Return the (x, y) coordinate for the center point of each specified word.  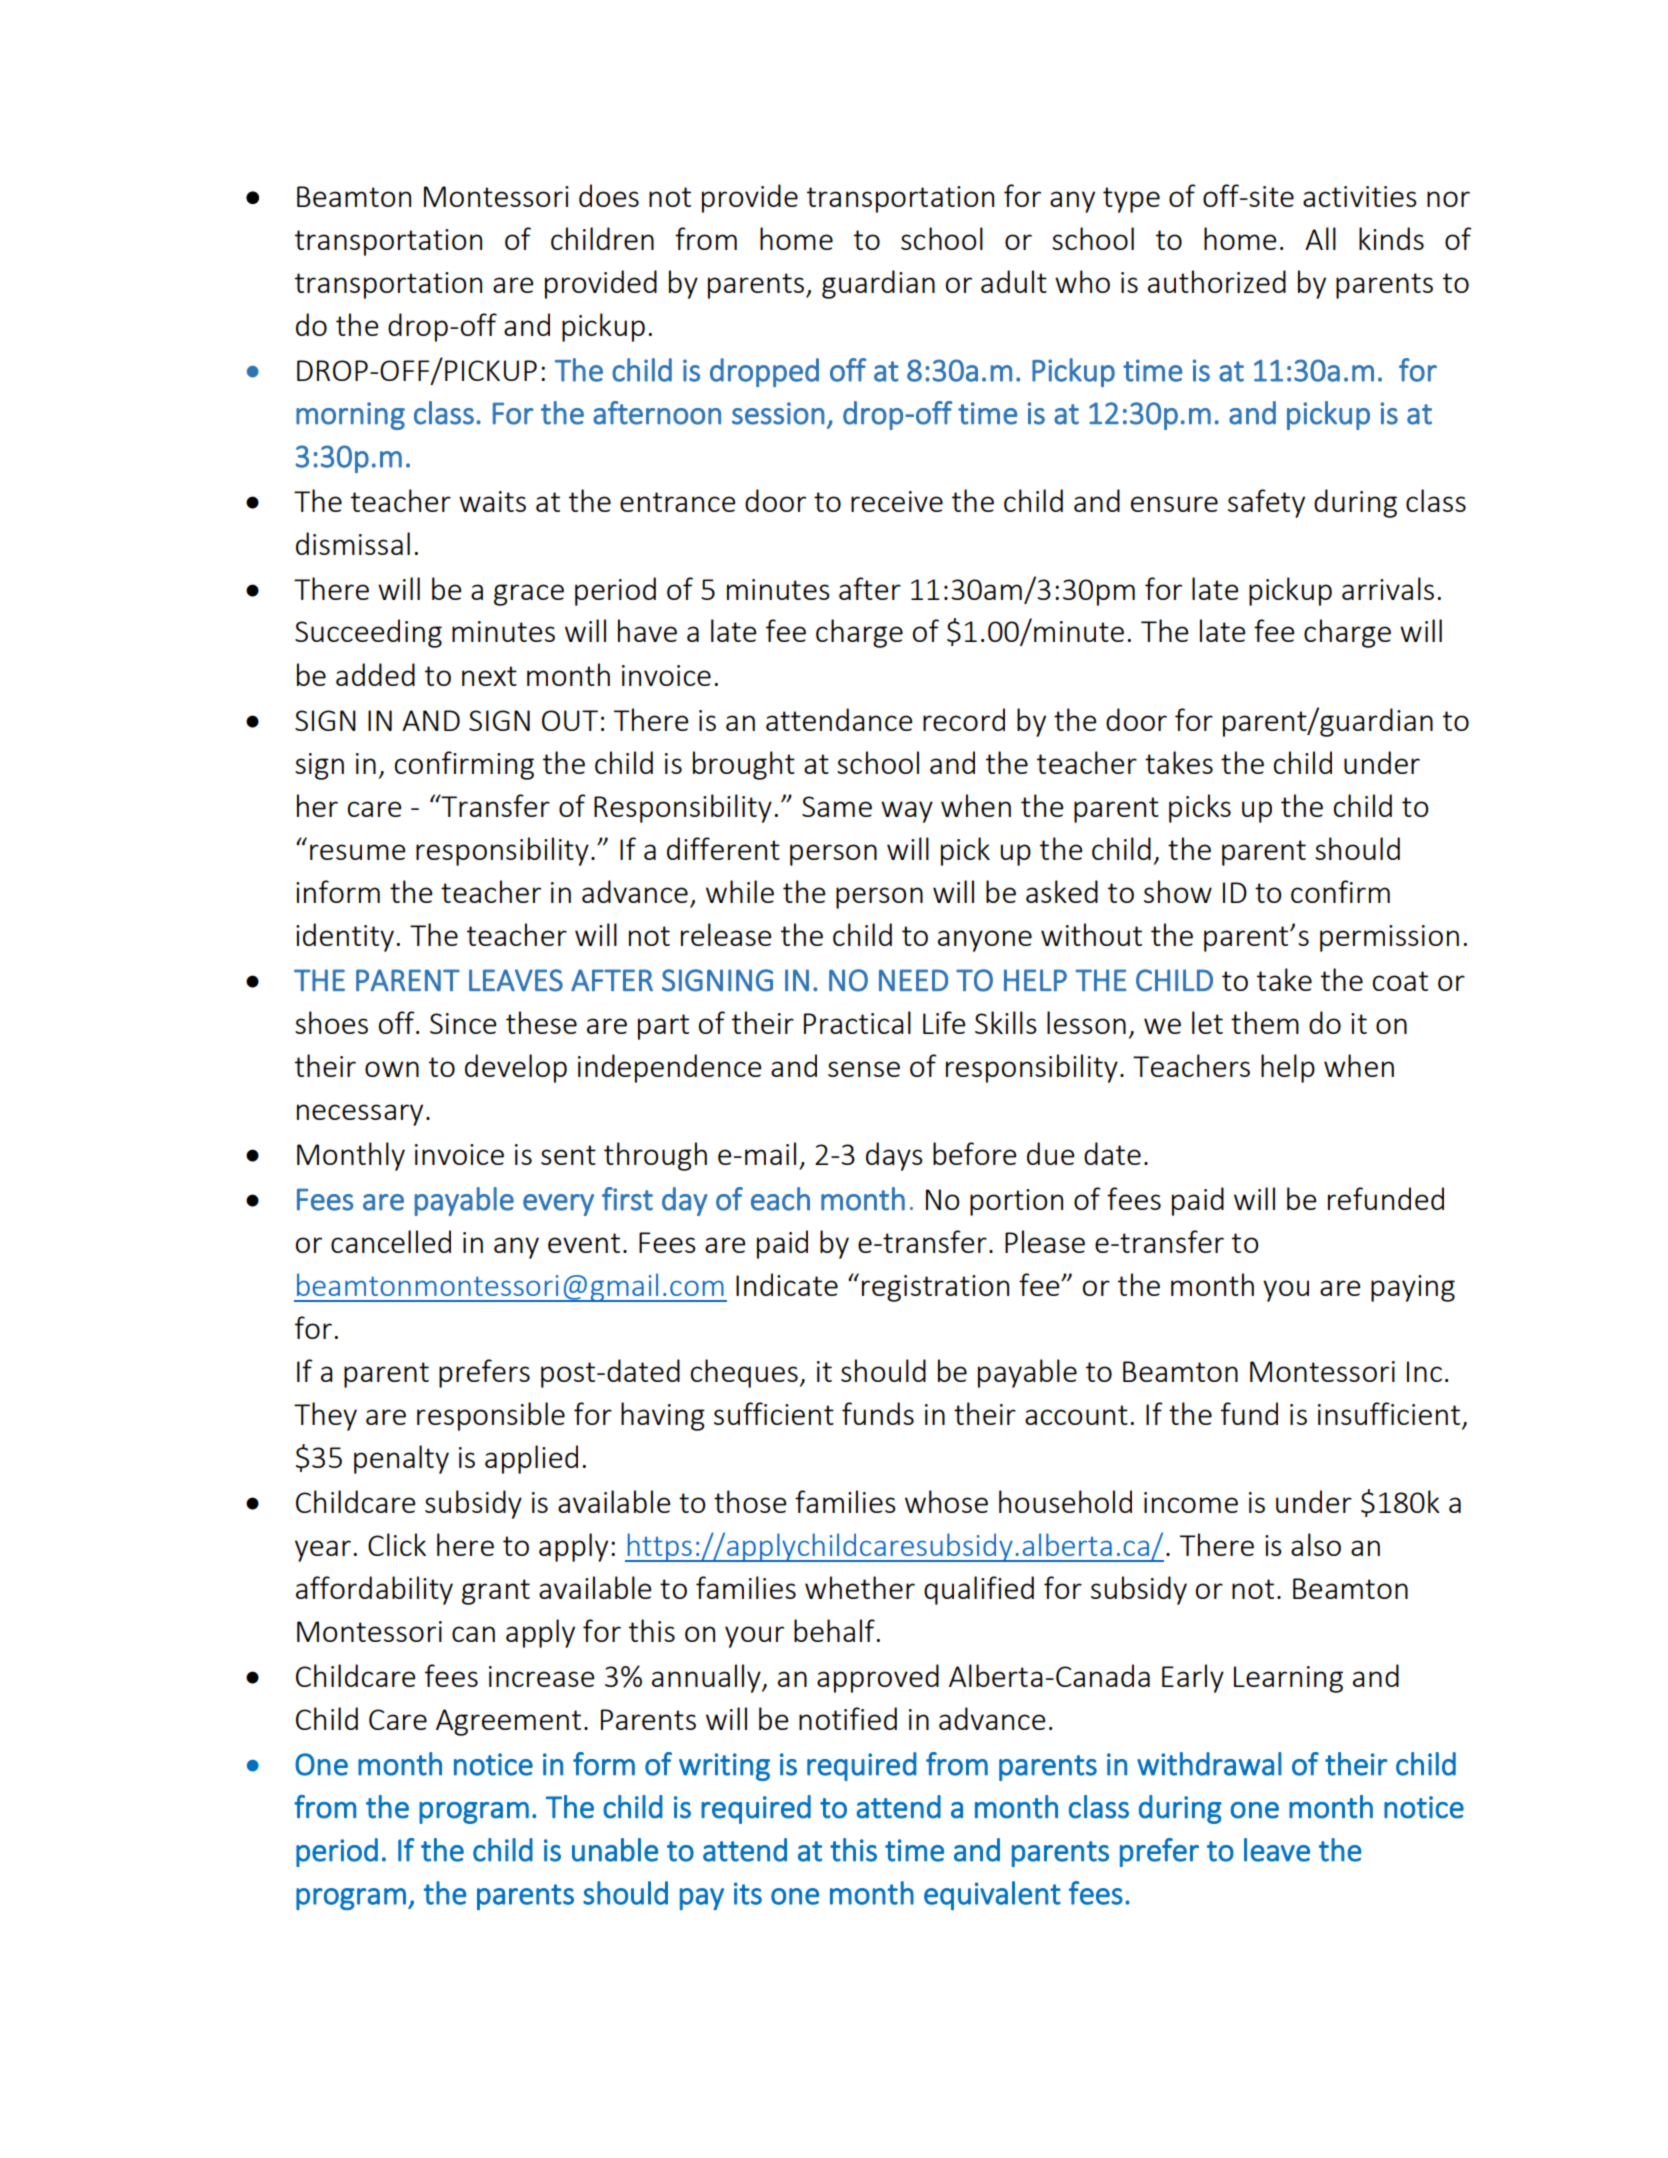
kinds (1391, 238)
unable (615, 1850)
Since (463, 1023)
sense (864, 1069)
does (609, 195)
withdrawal (1209, 1764)
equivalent (992, 1895)
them (1265, 1022)
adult (1014, 281)
